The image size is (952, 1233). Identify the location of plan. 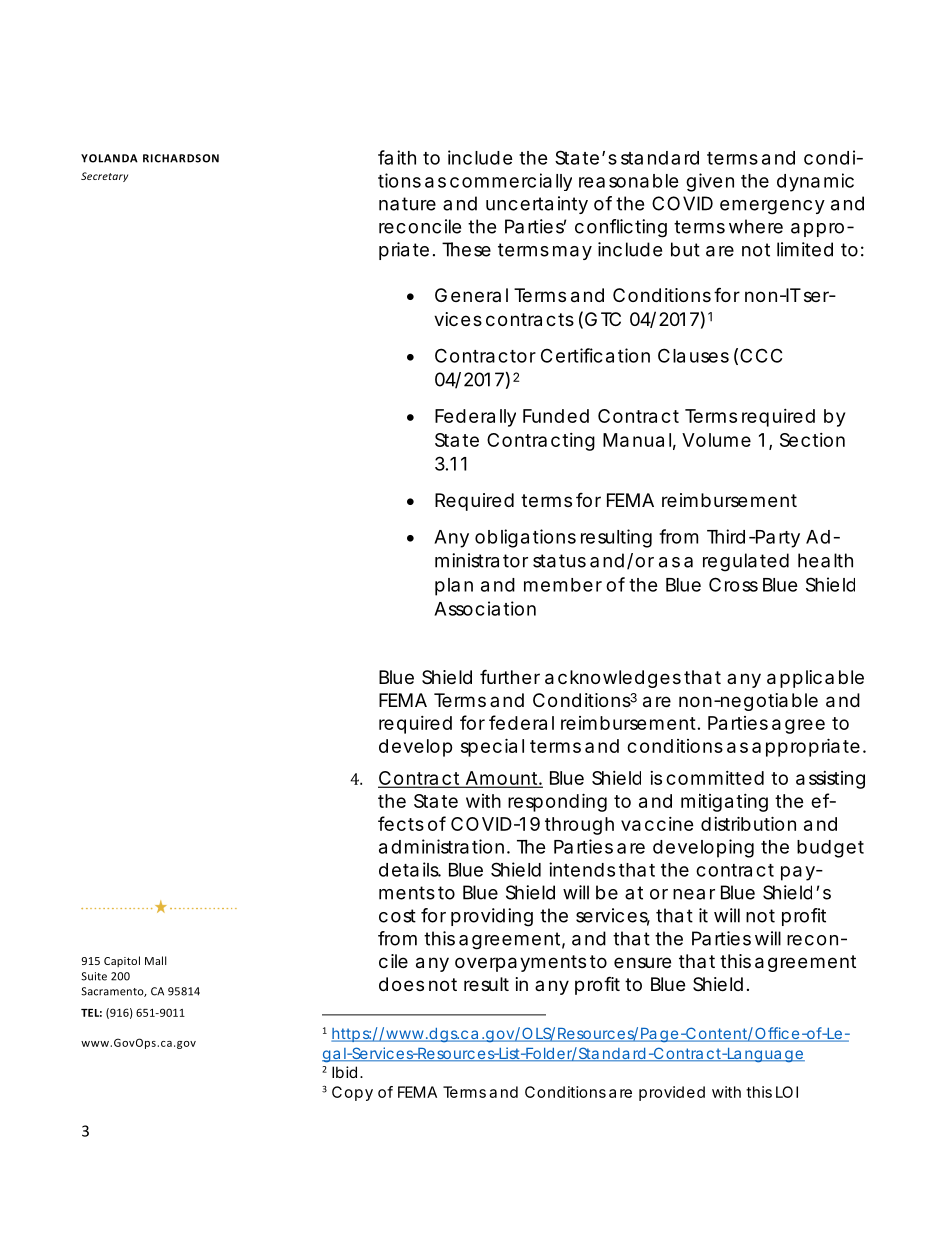
(454, 587).
